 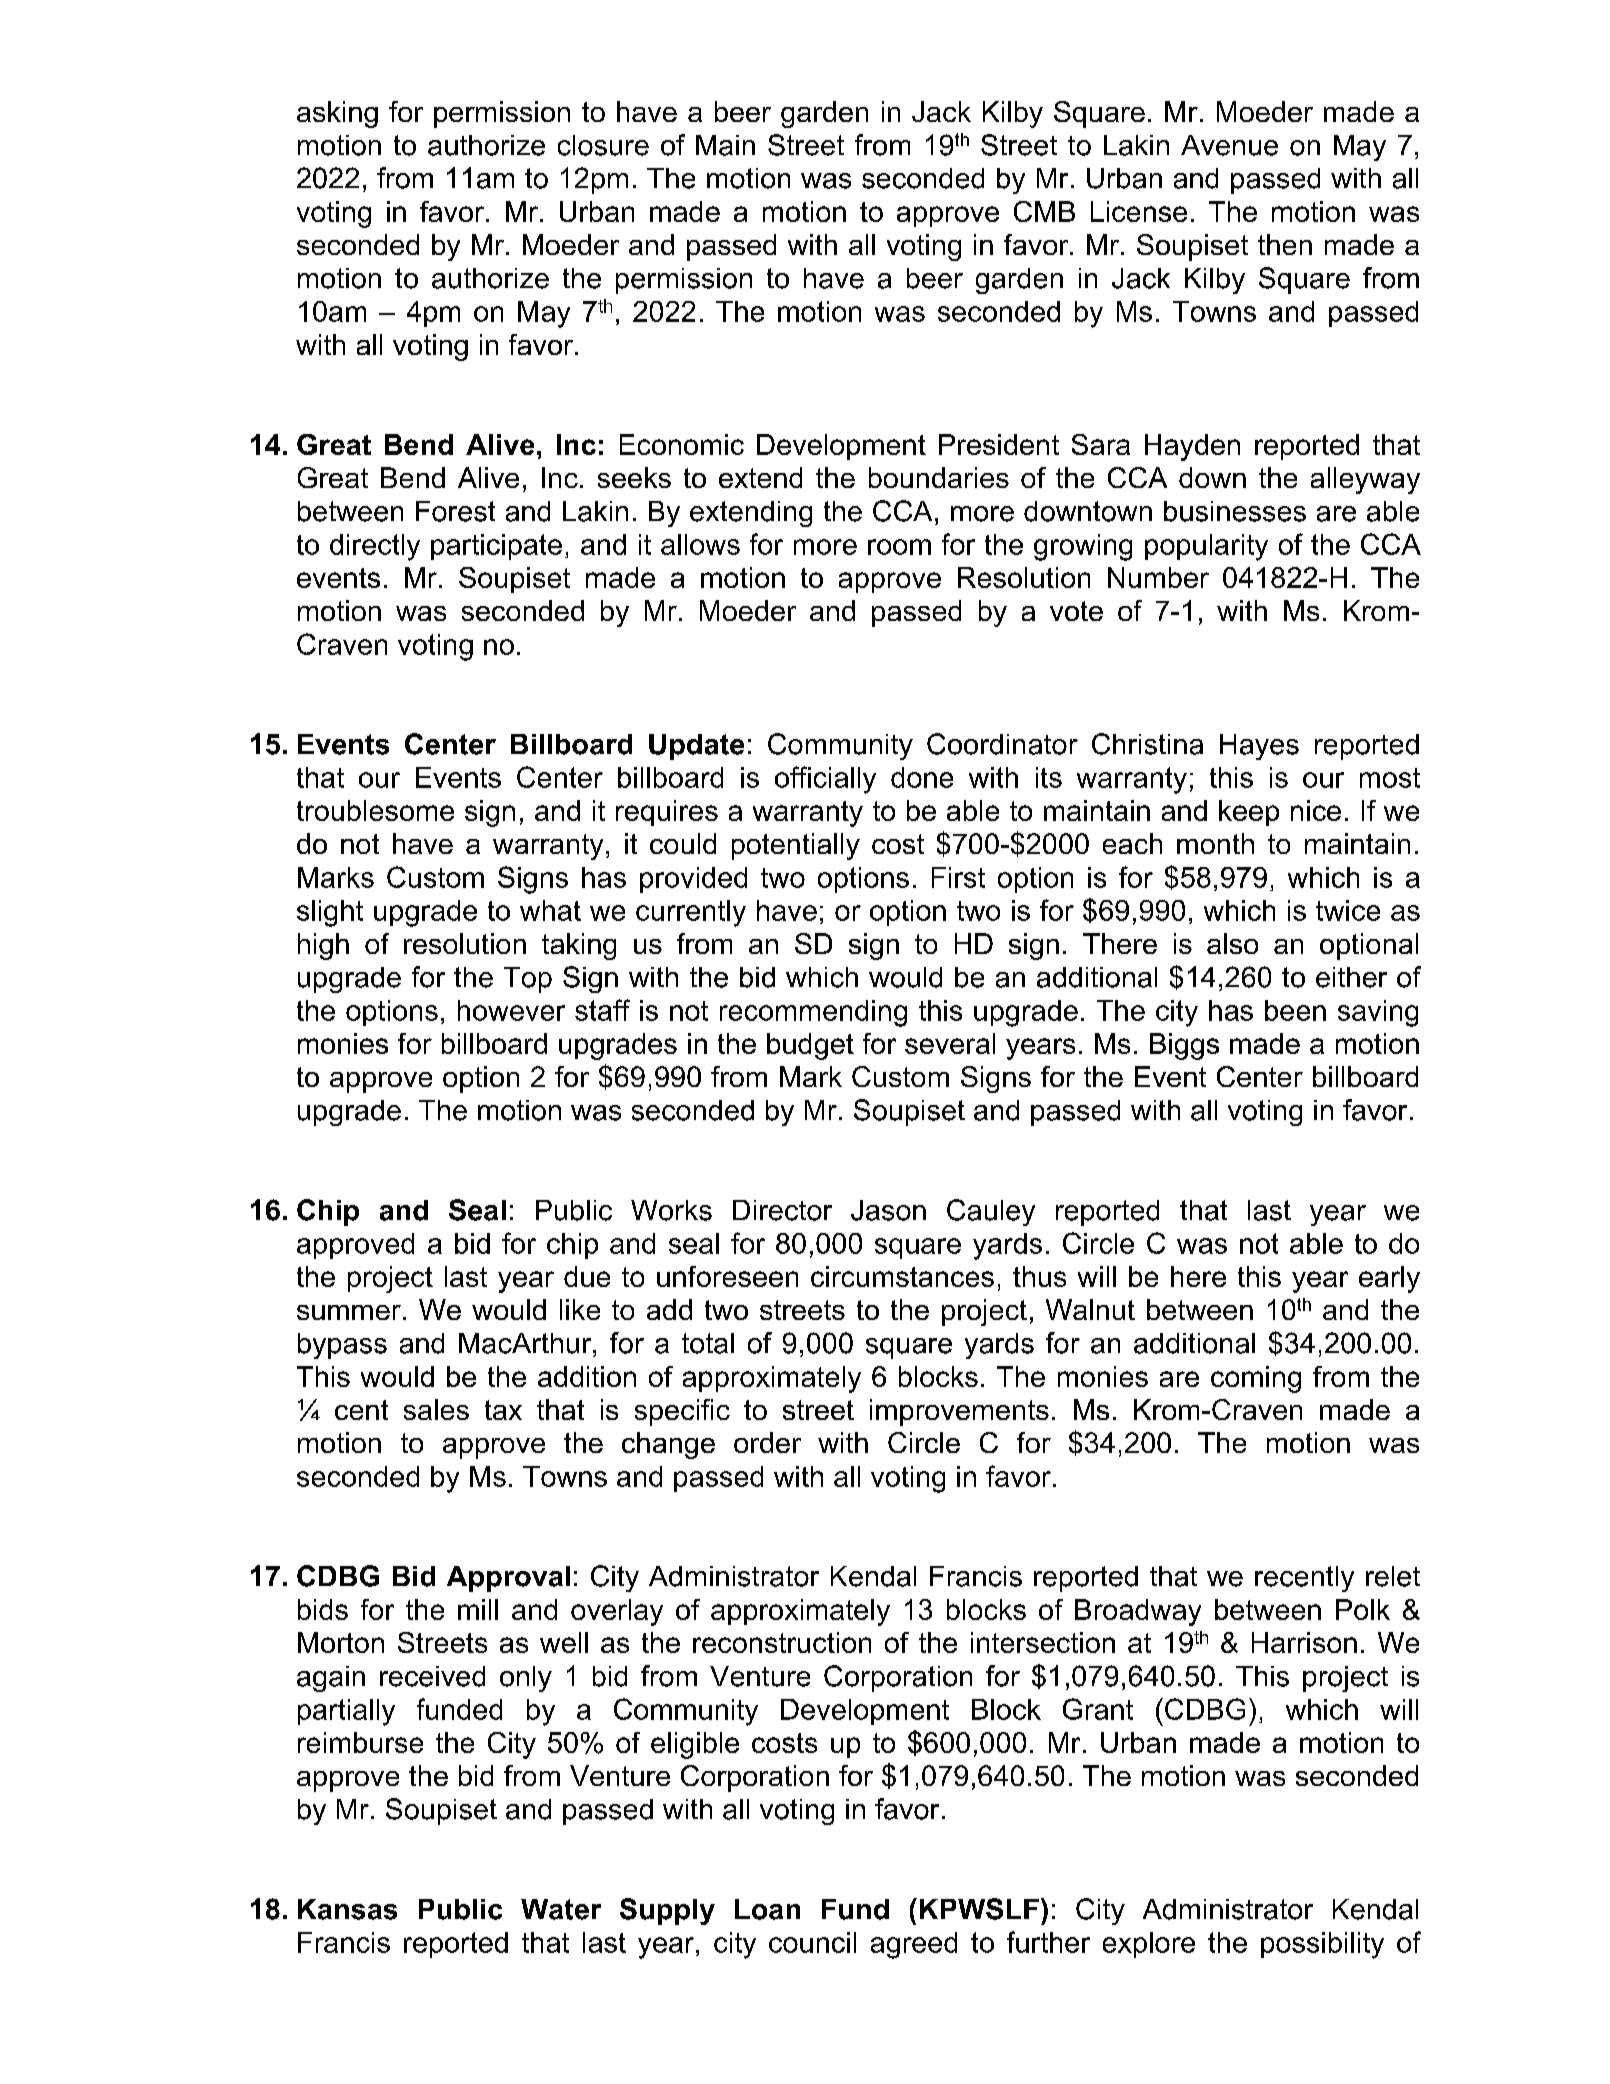 What do you see at coordinates (1304, 1642) in the page?
I see `Harrison` at bounding box center [1304, 1642].
